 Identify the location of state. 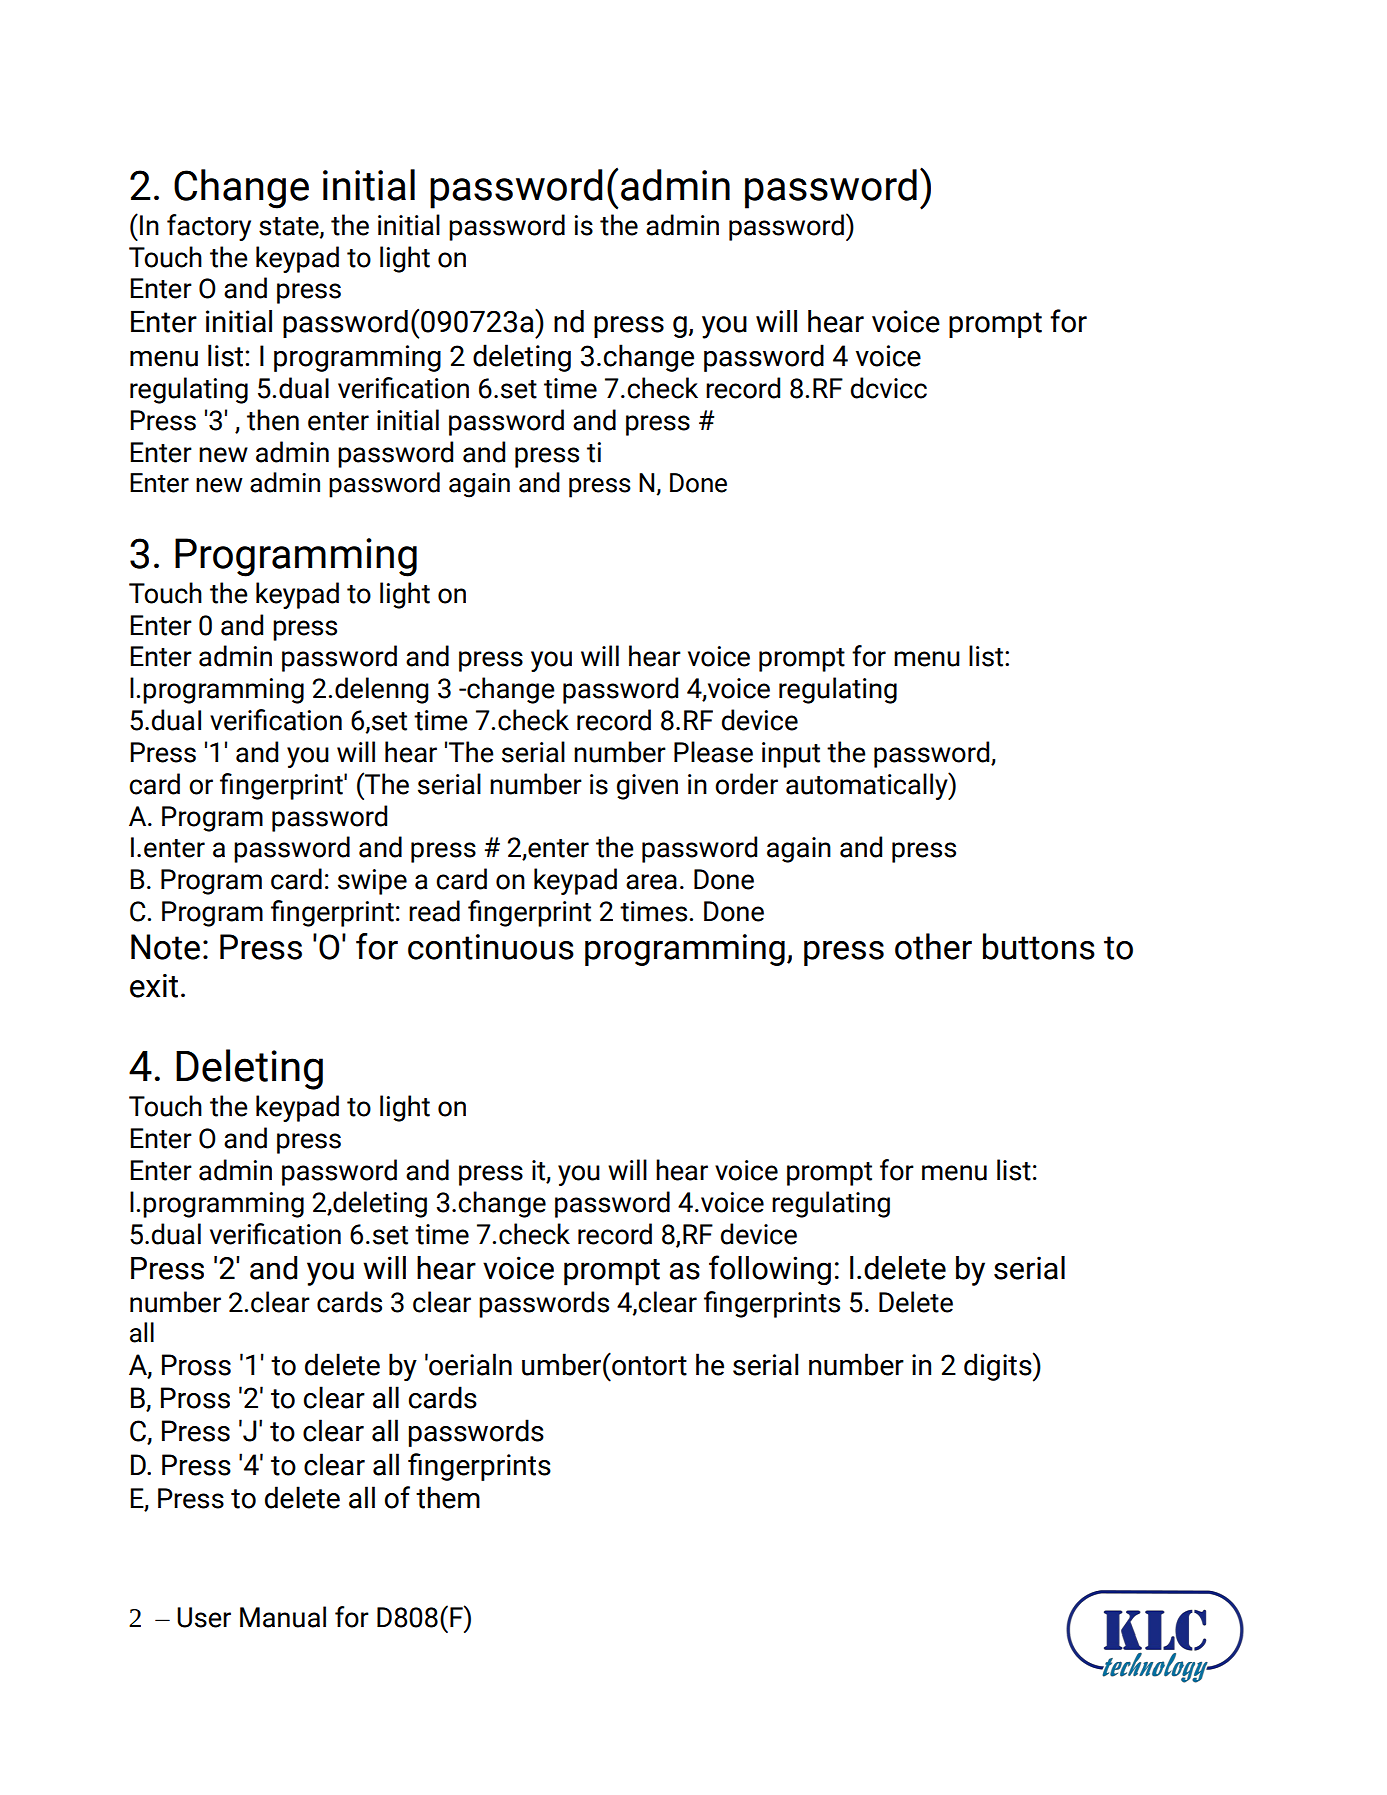
(290, 227).
